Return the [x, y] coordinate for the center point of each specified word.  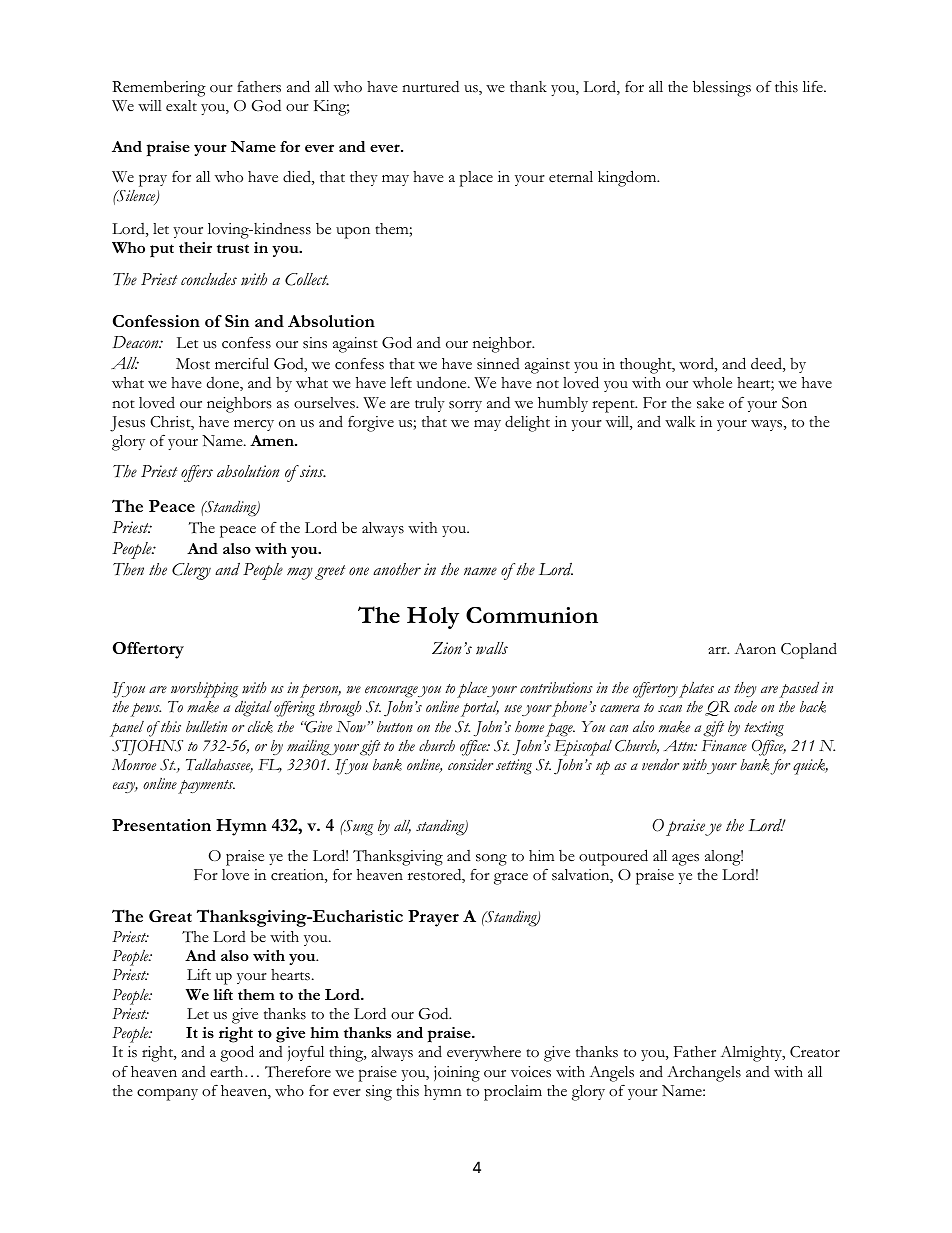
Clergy [191, 571]
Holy [433, 618]
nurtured [430, 86]
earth [228, 1071]
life [814, 86]
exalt [181, 106]
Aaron [755, 648]
